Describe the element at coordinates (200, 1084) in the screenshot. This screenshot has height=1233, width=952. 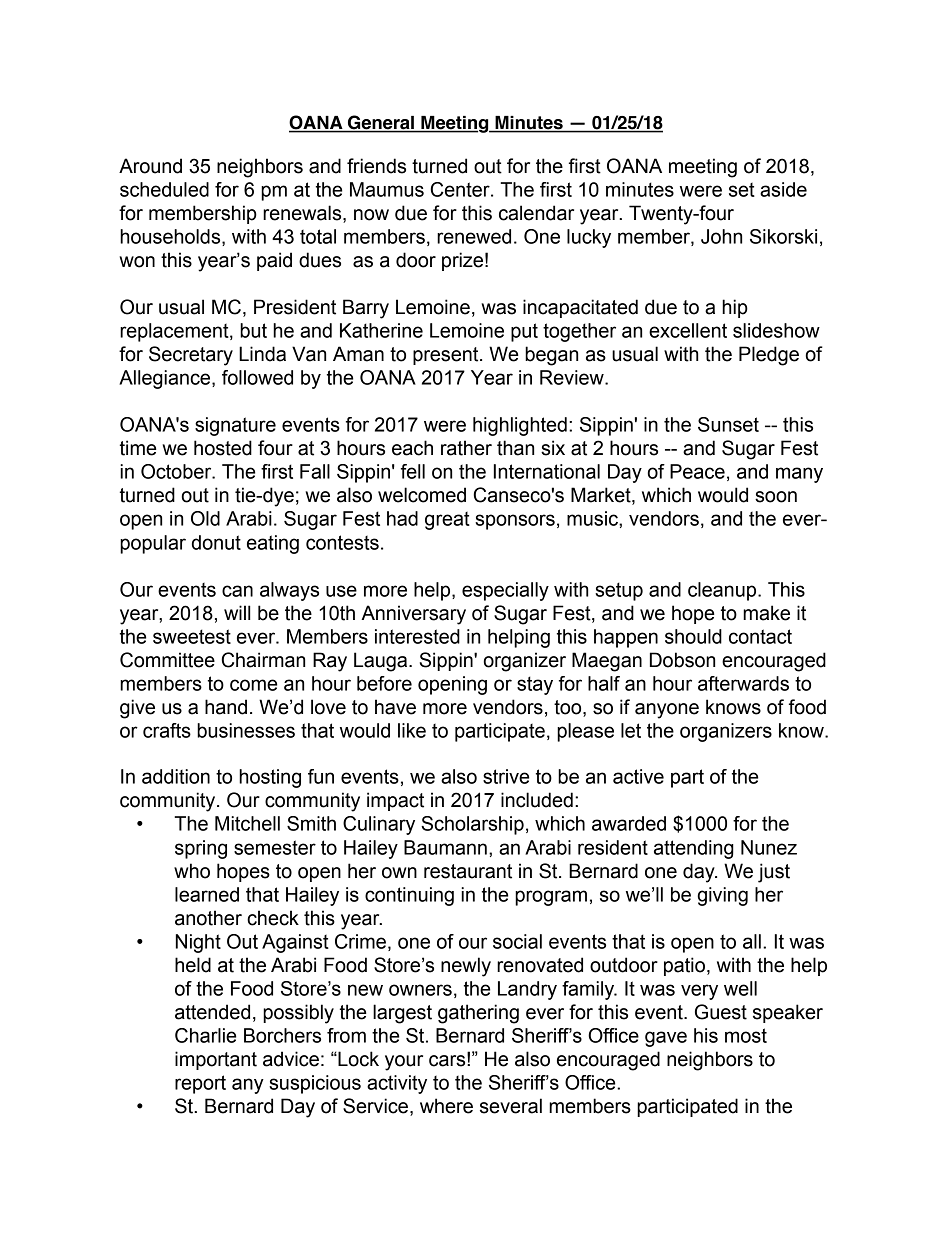
I see `report` at that location.
